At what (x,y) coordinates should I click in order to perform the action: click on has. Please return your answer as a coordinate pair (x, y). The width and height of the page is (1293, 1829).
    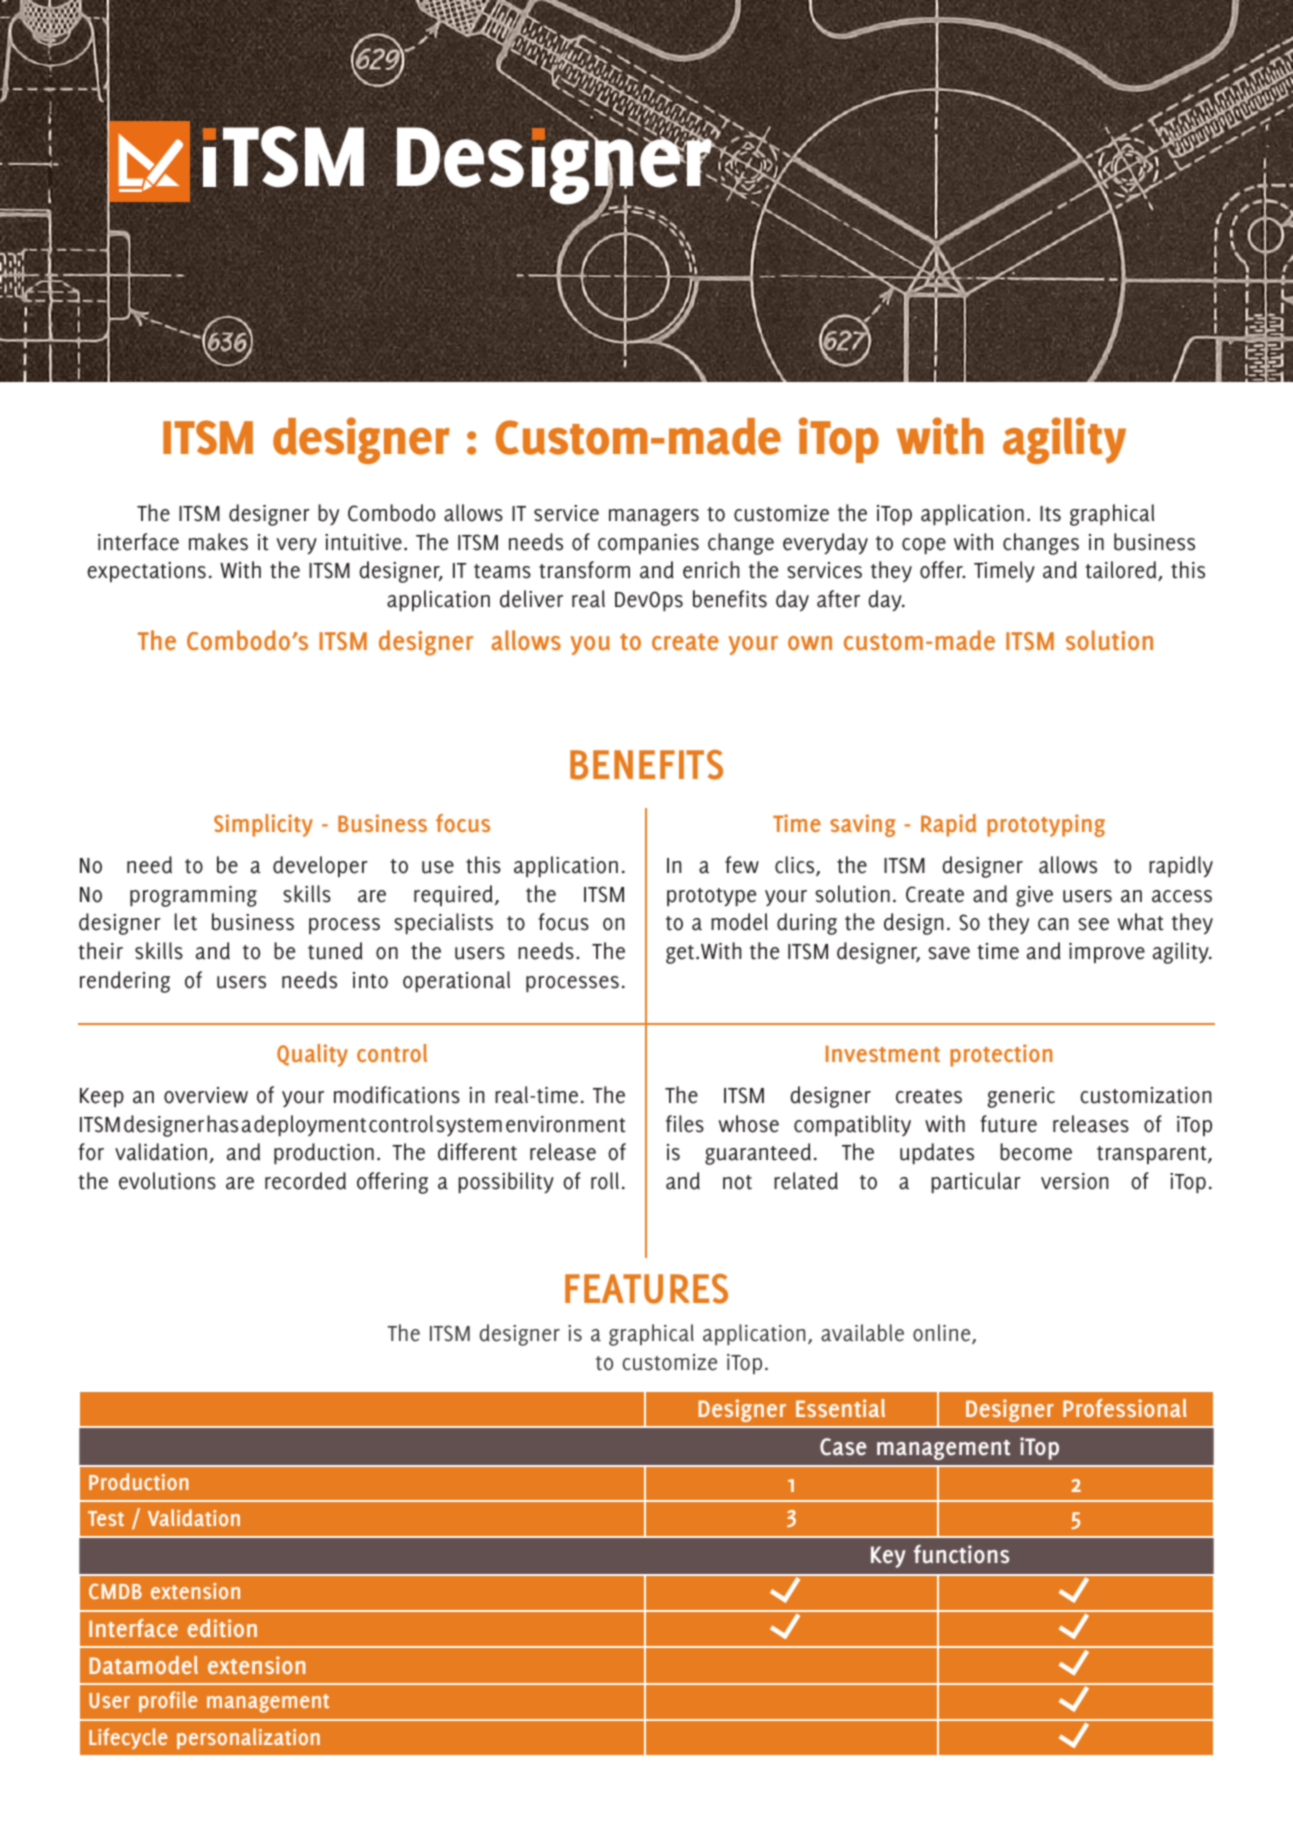
    Looking at the image, I should click on (222, 1124).
